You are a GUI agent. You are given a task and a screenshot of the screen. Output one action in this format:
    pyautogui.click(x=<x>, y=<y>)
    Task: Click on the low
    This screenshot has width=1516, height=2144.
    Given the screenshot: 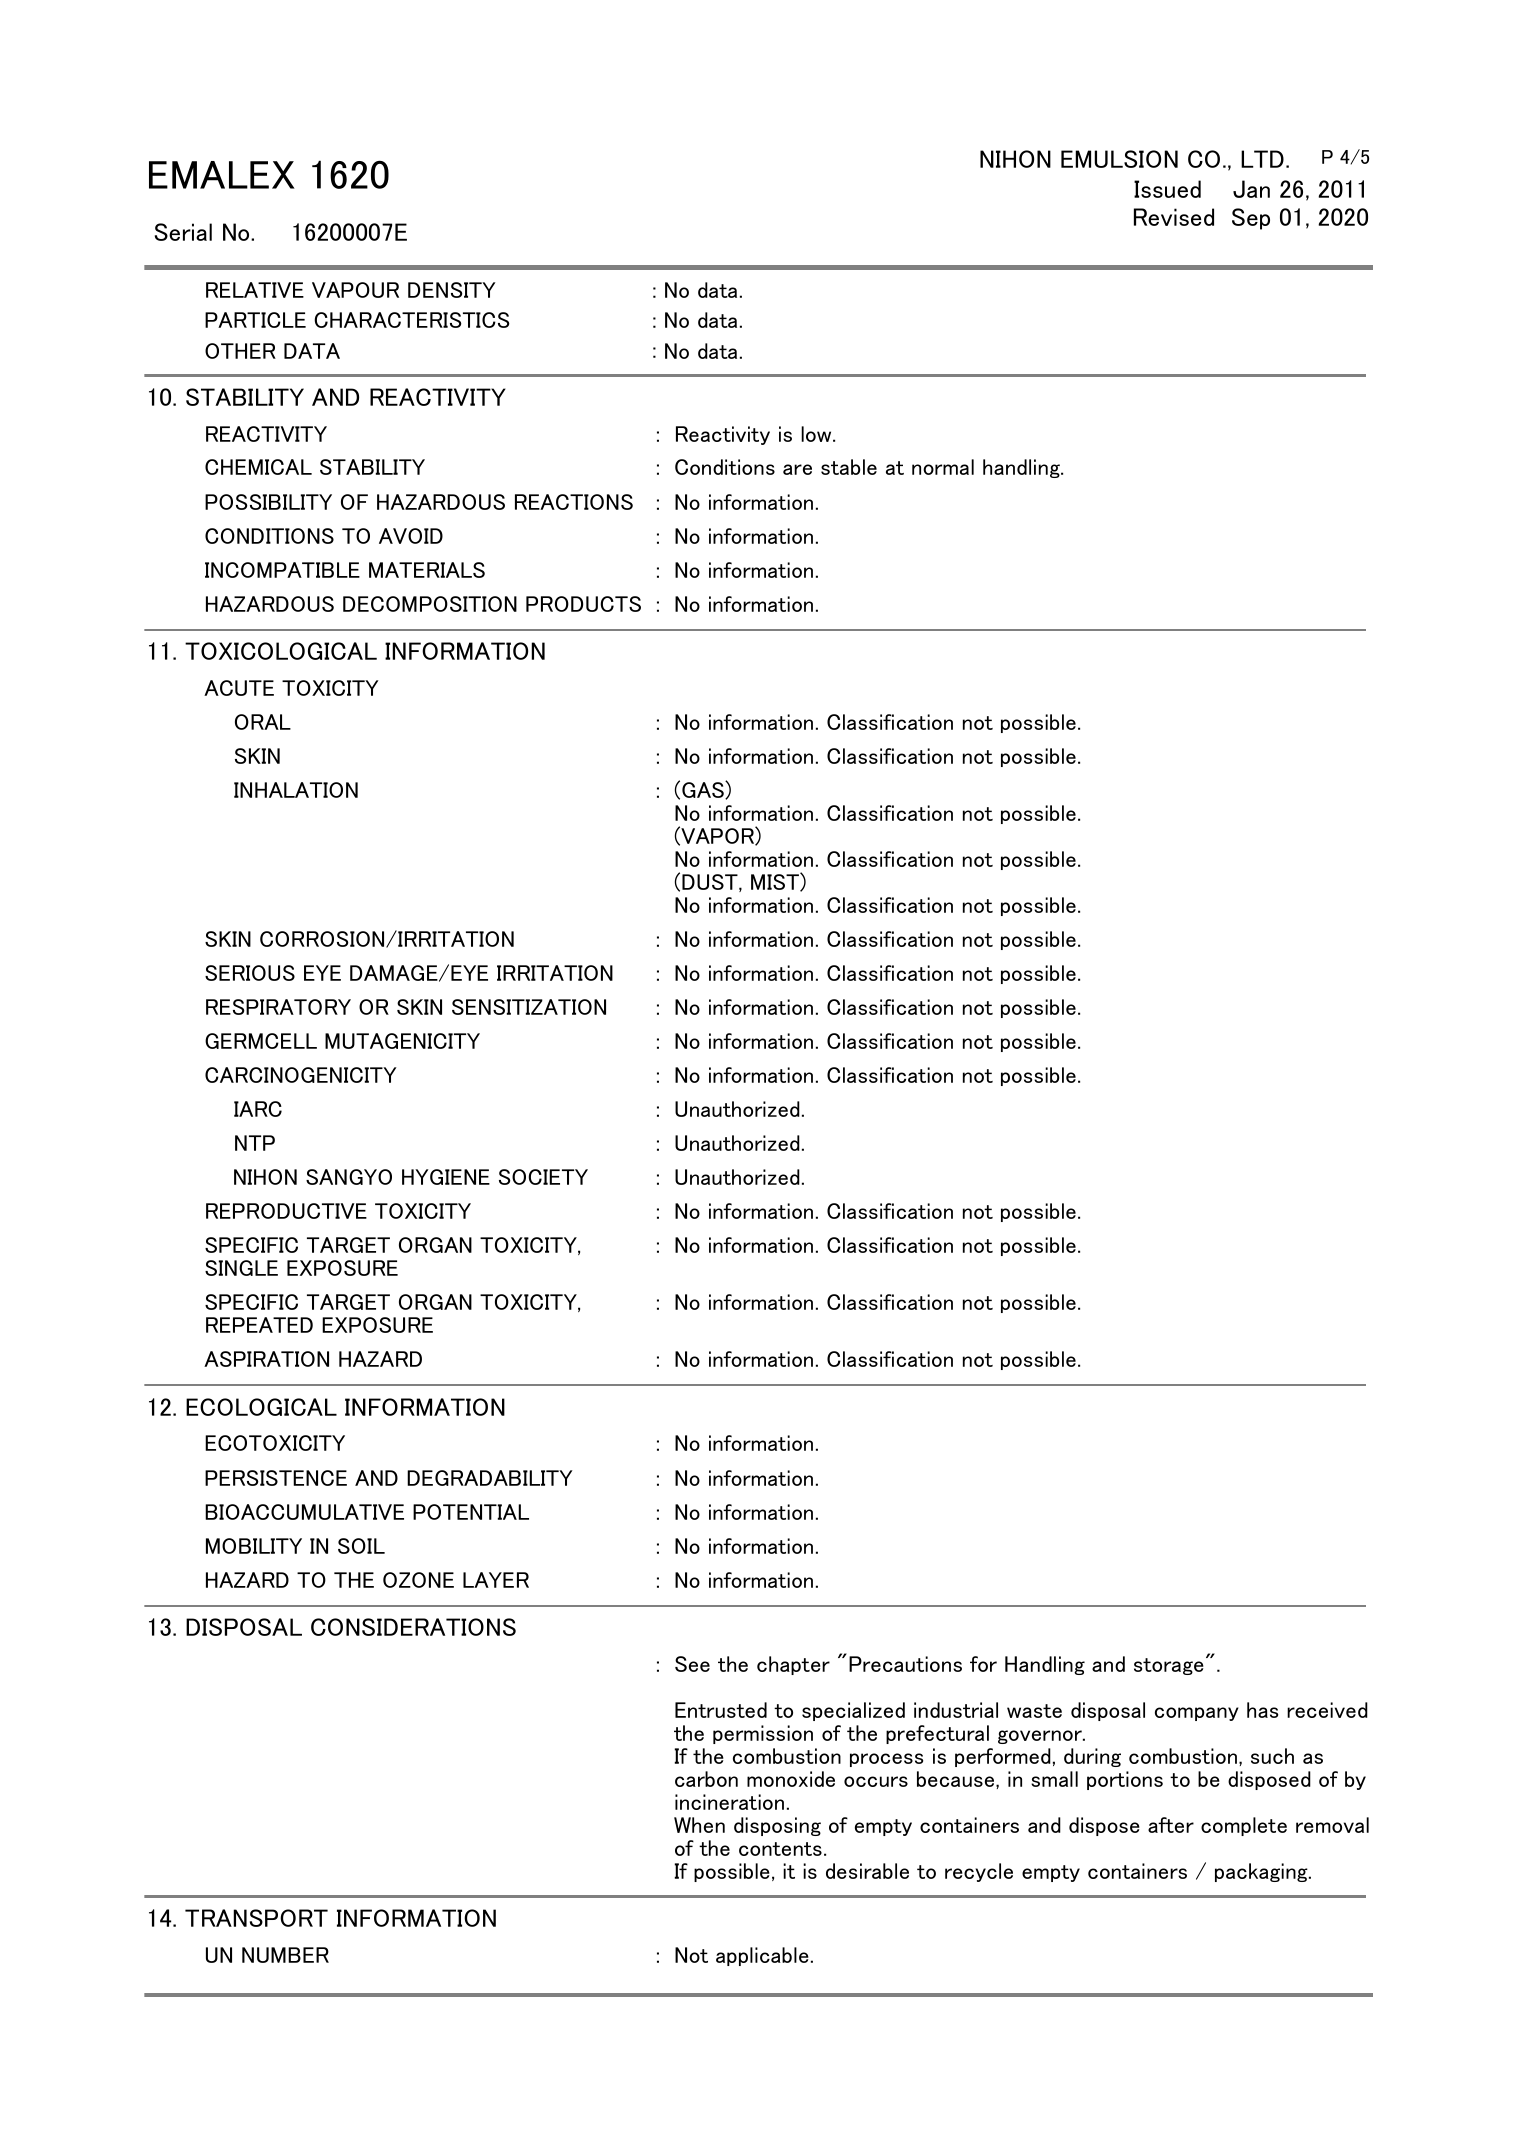 What is the action you would take?
    pyautogui.click(x=817, y=434)
